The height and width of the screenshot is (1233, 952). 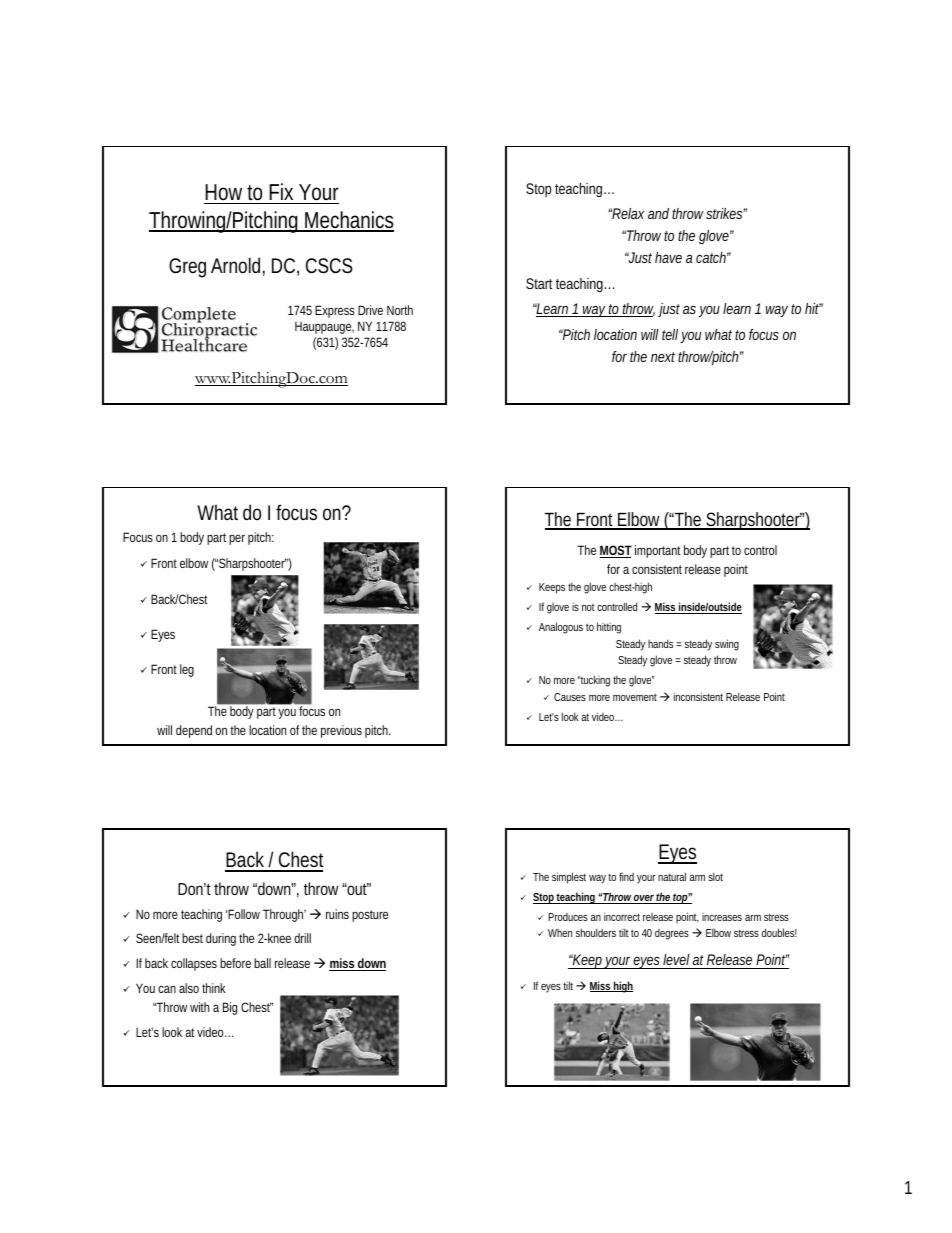 What do you see at coordinates (237, 539) in the screenshot?
I see `per` at bounding box center [237, 539].
